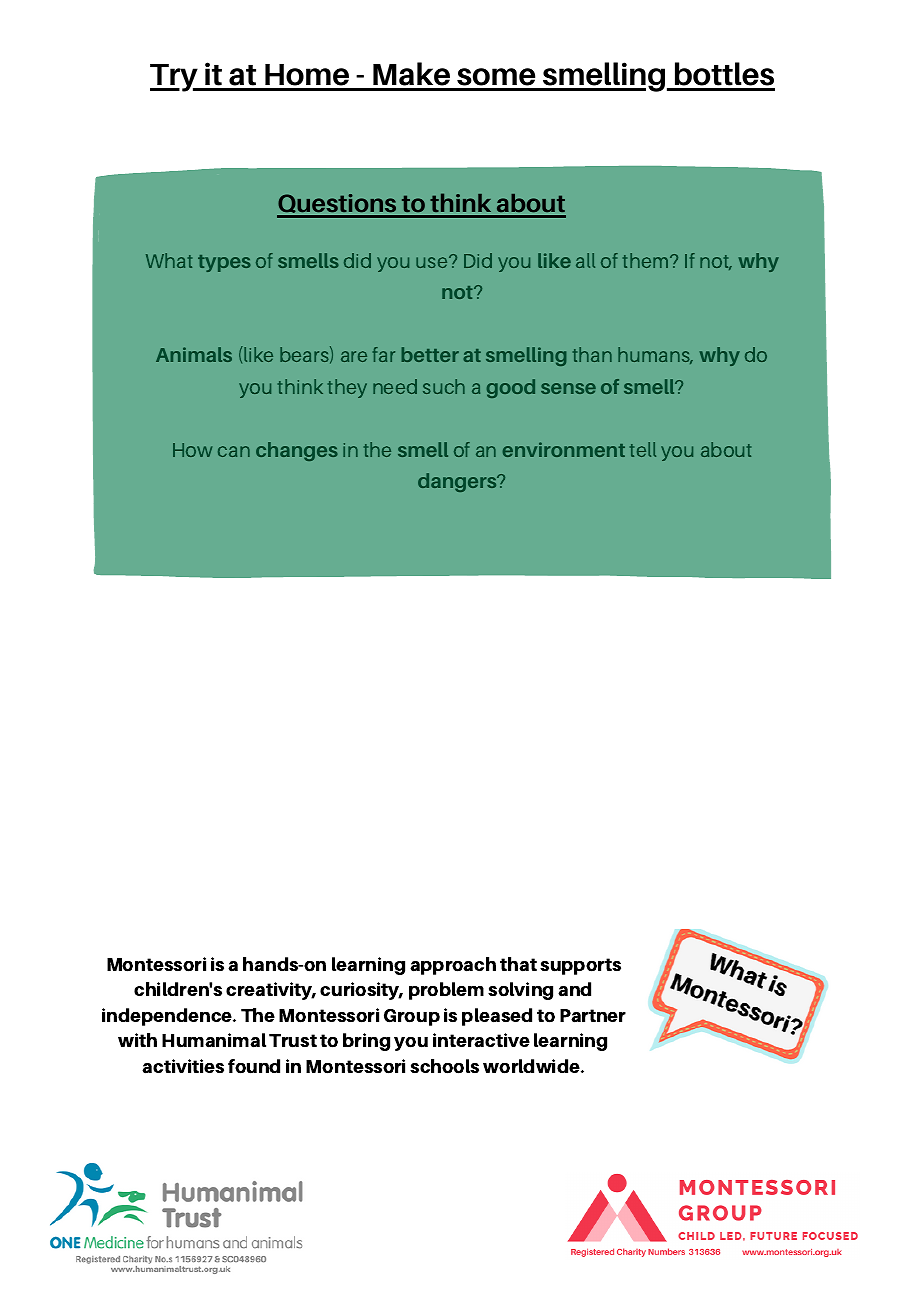 The height and width of the screenshot is (1308, 924). Describe the element at coordinates (192, 450) in the screenshot. I see `How` at that location.
